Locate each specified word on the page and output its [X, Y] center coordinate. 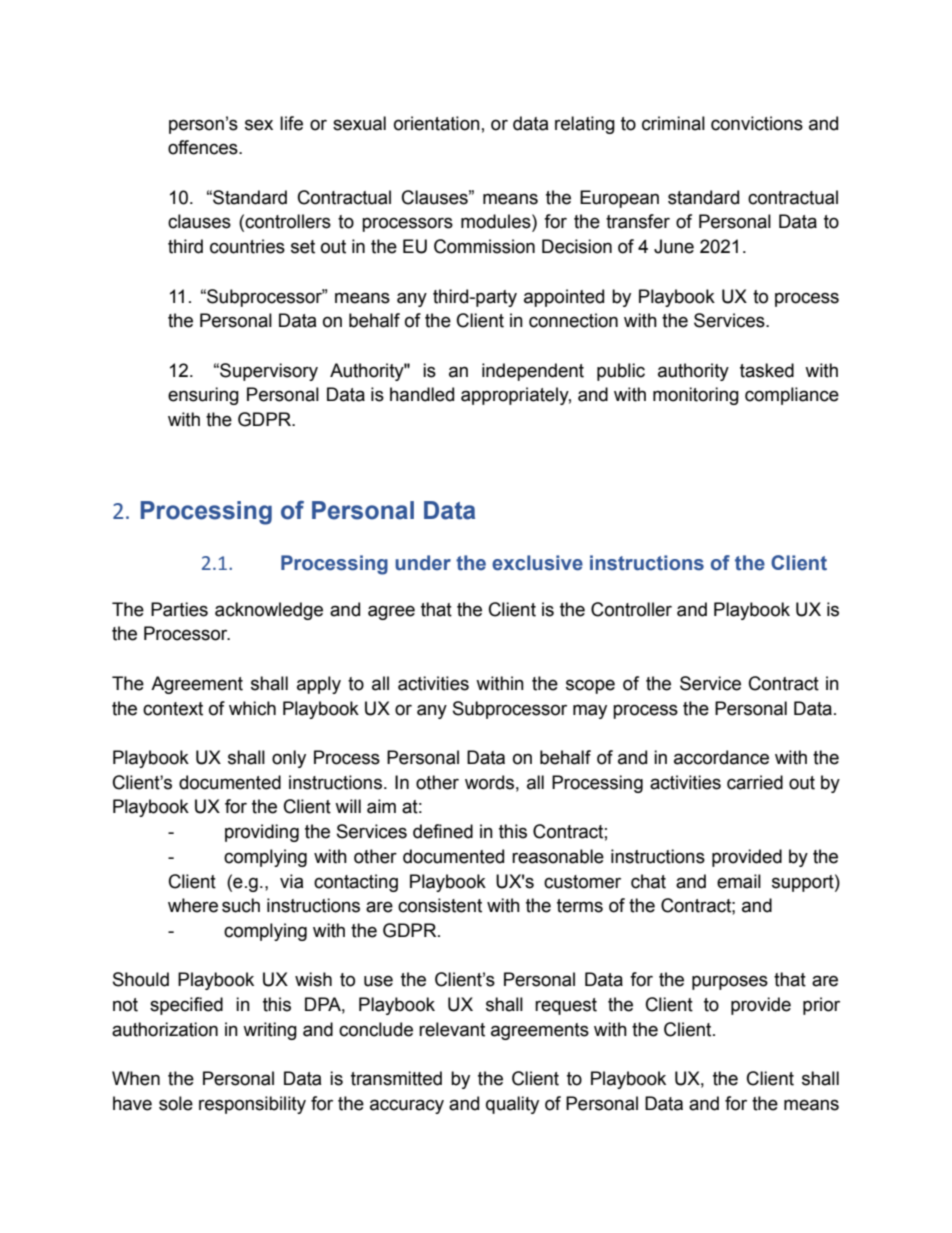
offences [204, 147]
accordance [721, 757]
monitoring [696, 396]
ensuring [203, 396]
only [289, 759]
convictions [757, 123]
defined [443, 831]
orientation [437, 123]
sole [176, 1103]
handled [422, 394]
